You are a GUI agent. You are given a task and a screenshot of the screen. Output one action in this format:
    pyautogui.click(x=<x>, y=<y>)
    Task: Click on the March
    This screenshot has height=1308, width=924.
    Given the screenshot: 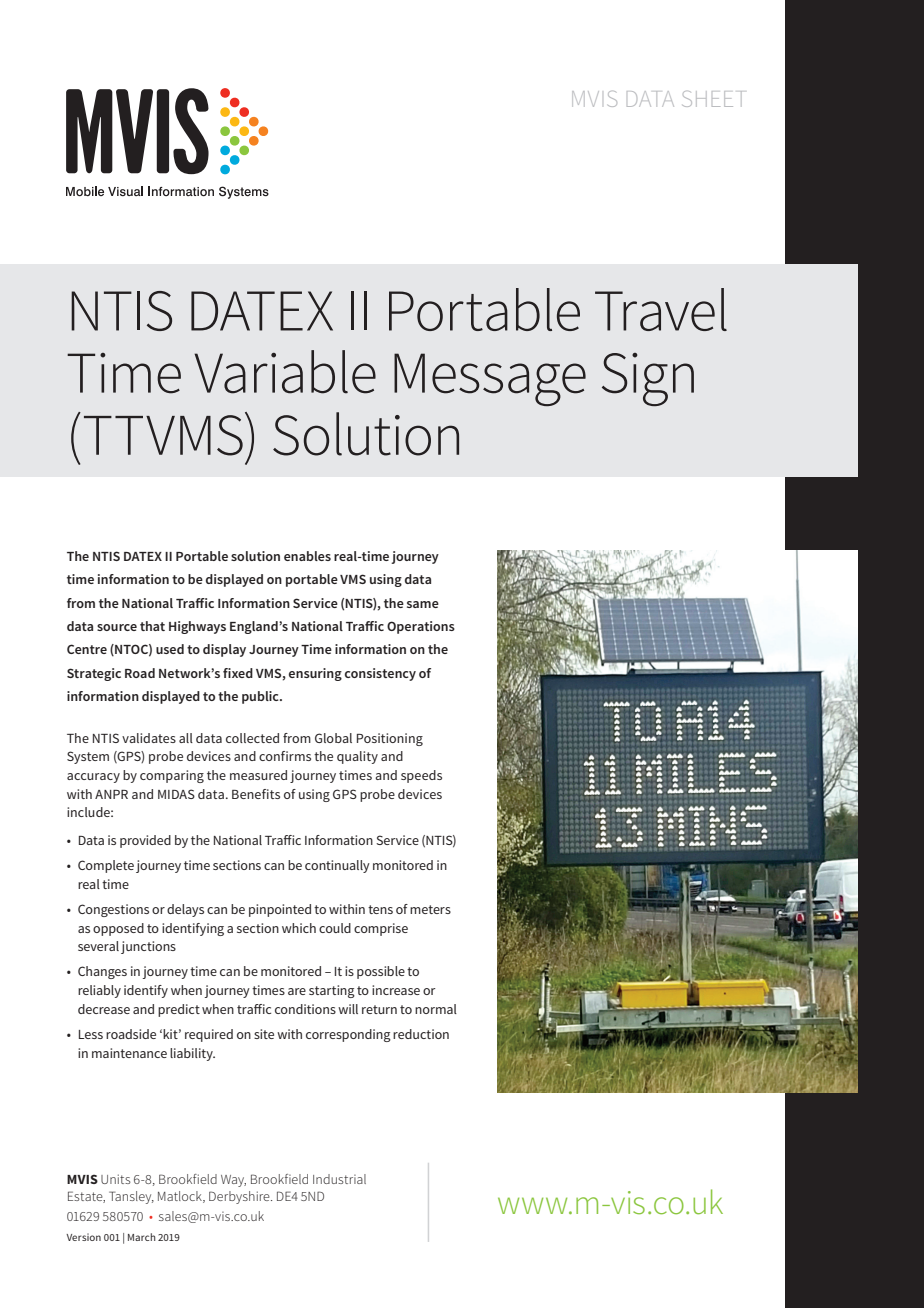 What is the action you would take?
    pyautogui.click(x=142, y=1237)
